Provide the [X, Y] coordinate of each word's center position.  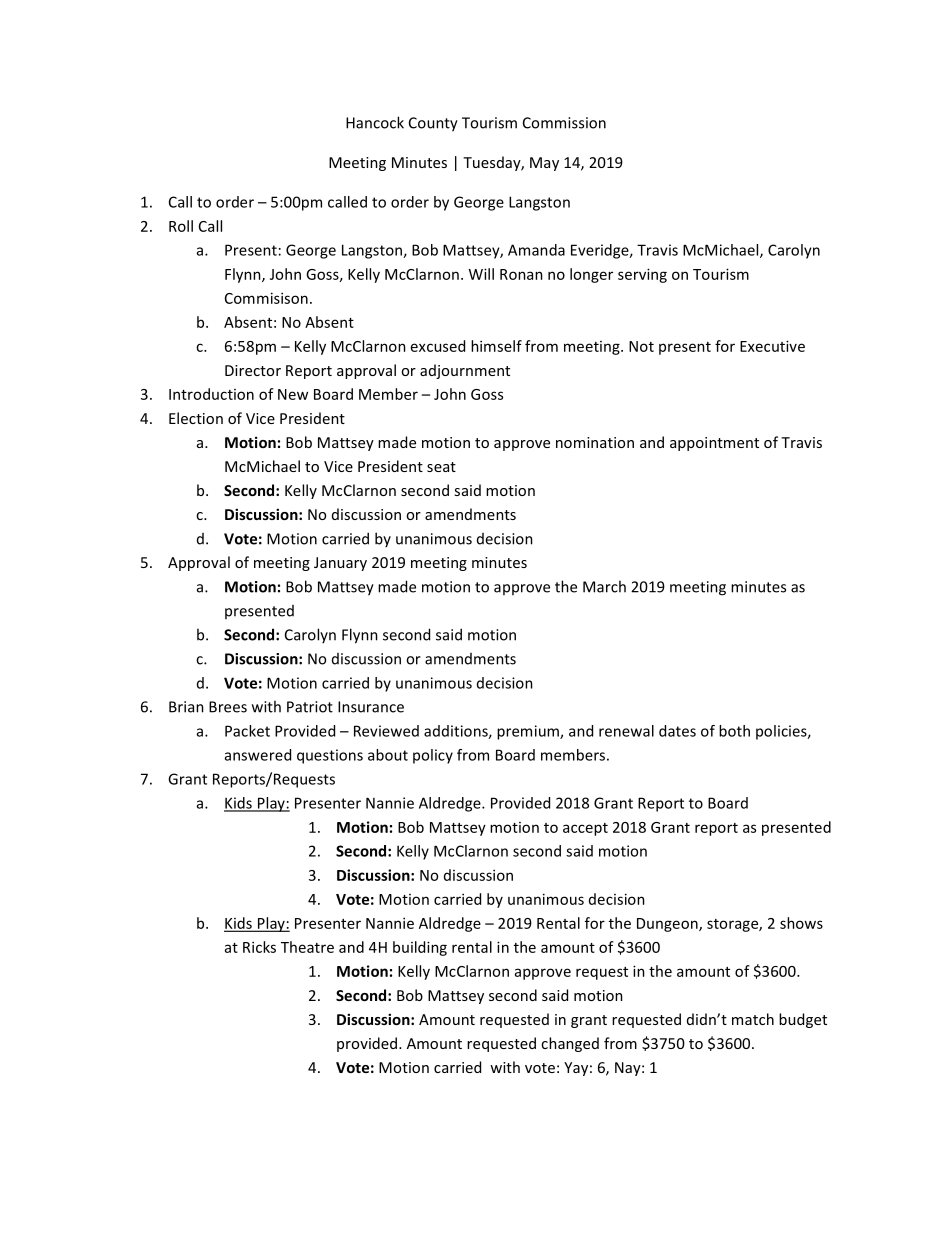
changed [570, 1044]
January [340, 564]
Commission [564, 123]
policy [433, 756]
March [604, 586]
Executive [772, 346]
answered [258, 755]
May [544, 164]
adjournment [465, 371]
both [734, 731]
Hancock [375, 122]
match [753, 1019]
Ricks [259, 947]
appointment [714, 444]
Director [253, 370]
